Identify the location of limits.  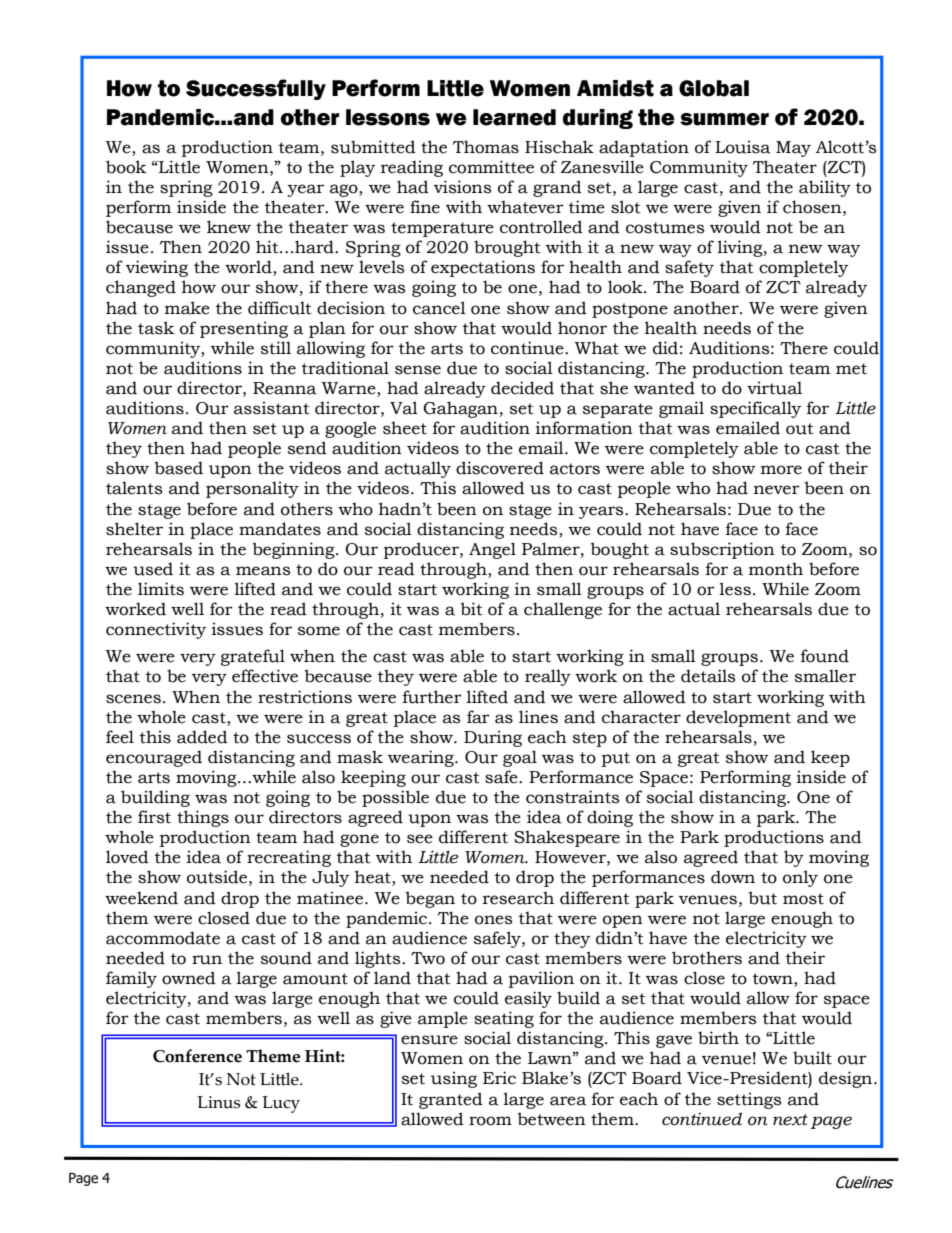
(161, 589).
